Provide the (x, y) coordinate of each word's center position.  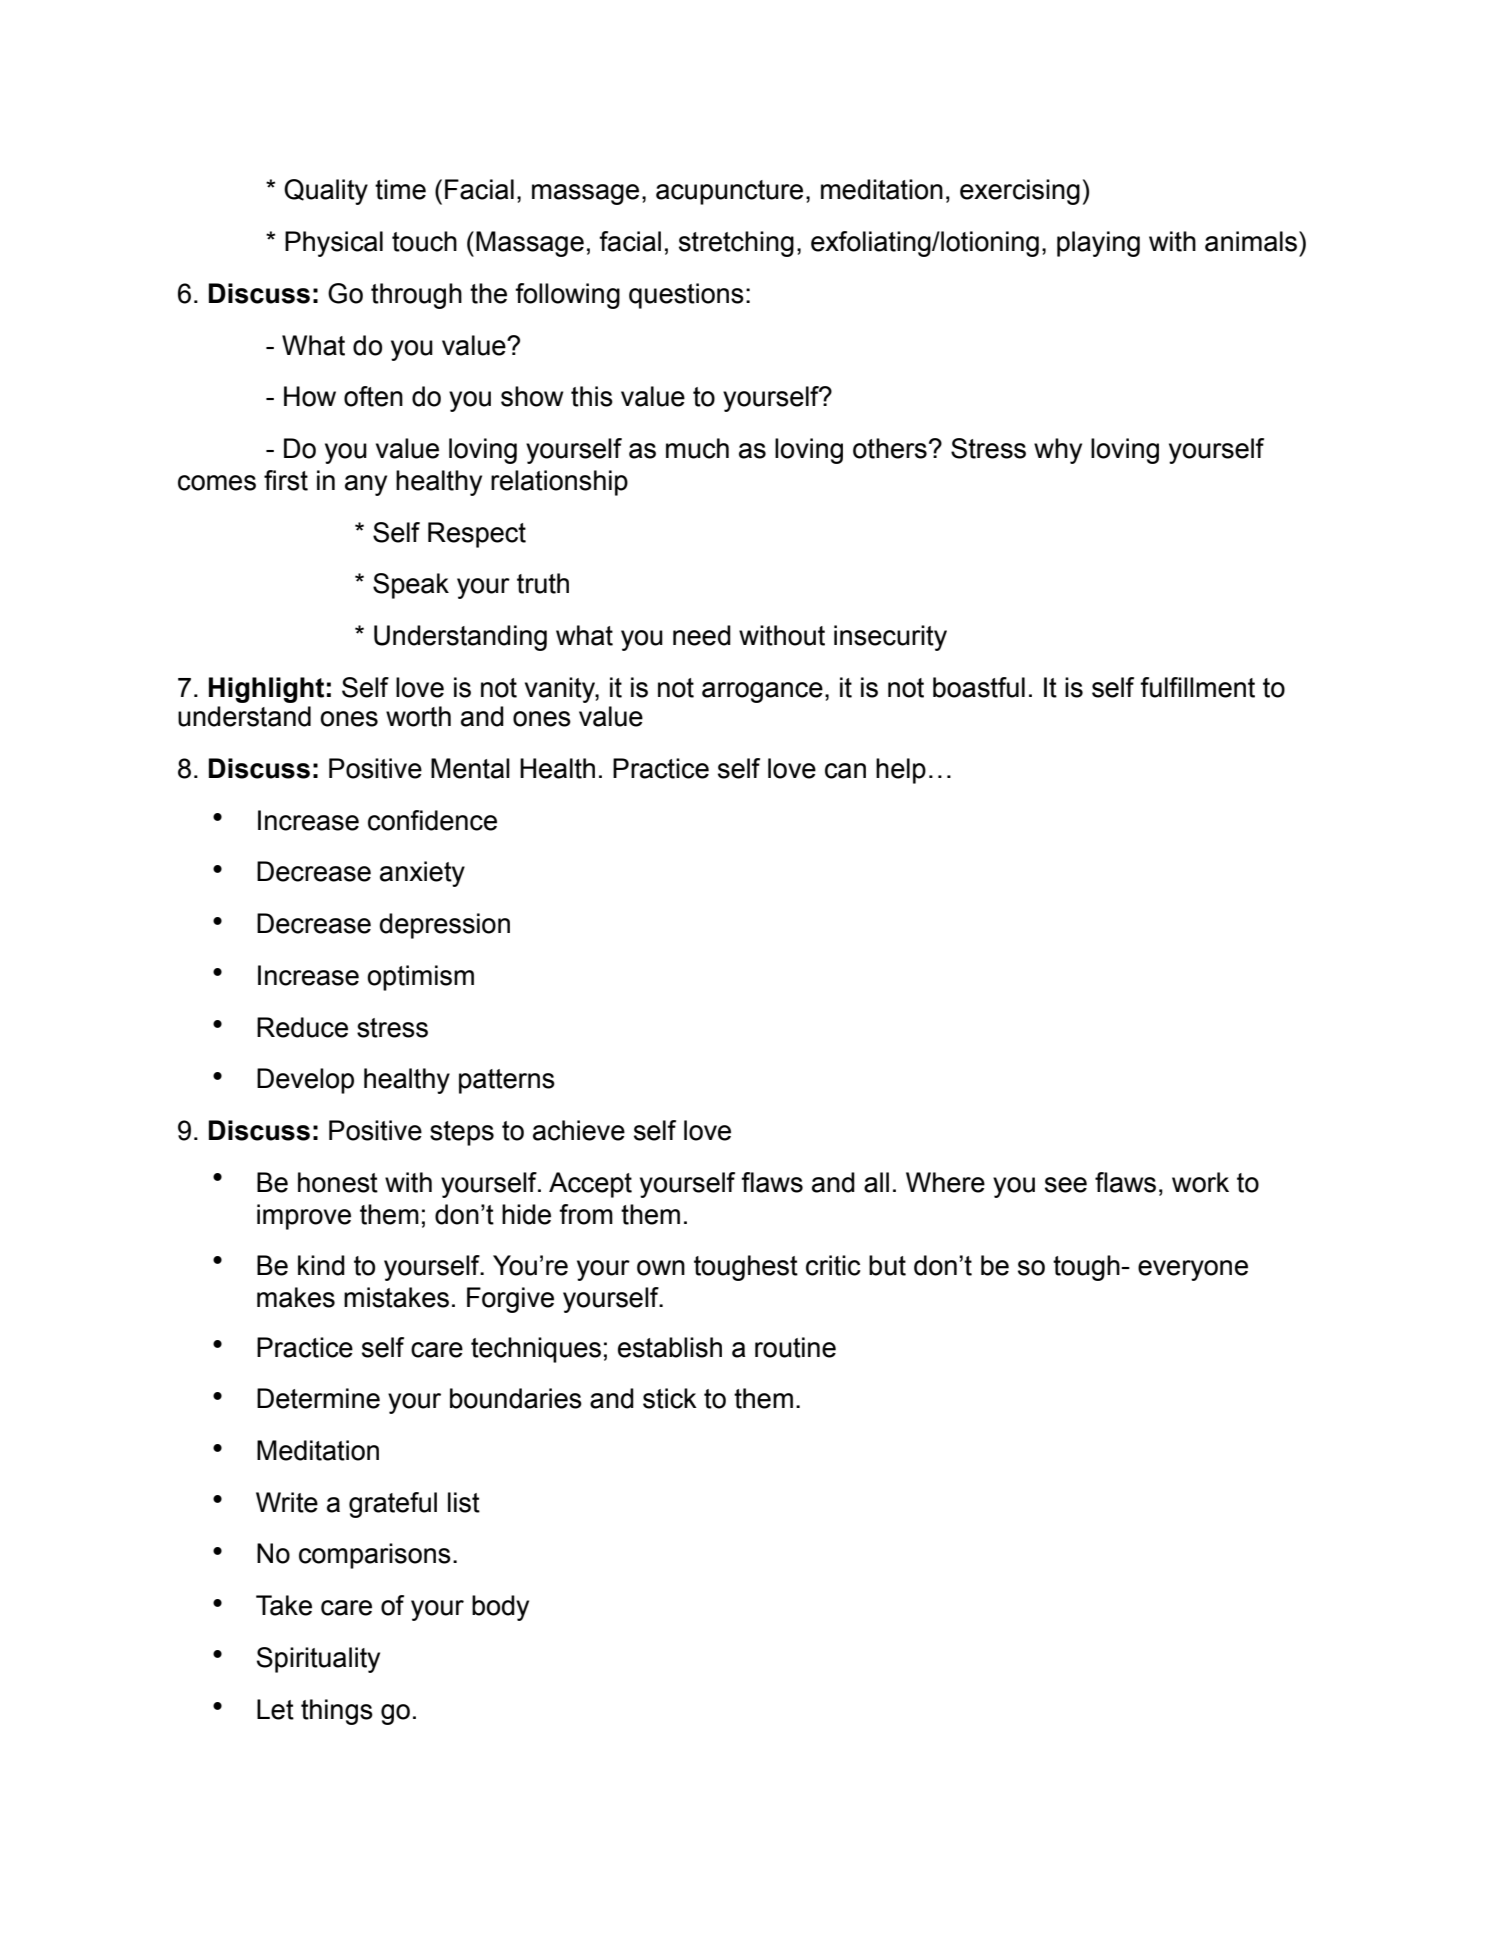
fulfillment (1197, 687)
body (500, 1608)
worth (418, 716)
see (1066, 1185)
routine (795, 1347)
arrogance (762, 692)
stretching (736, 244)
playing (1098, 244)
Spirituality (318, 1660)
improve (304, 1217)
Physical (334, 244)
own (661, 1268)
